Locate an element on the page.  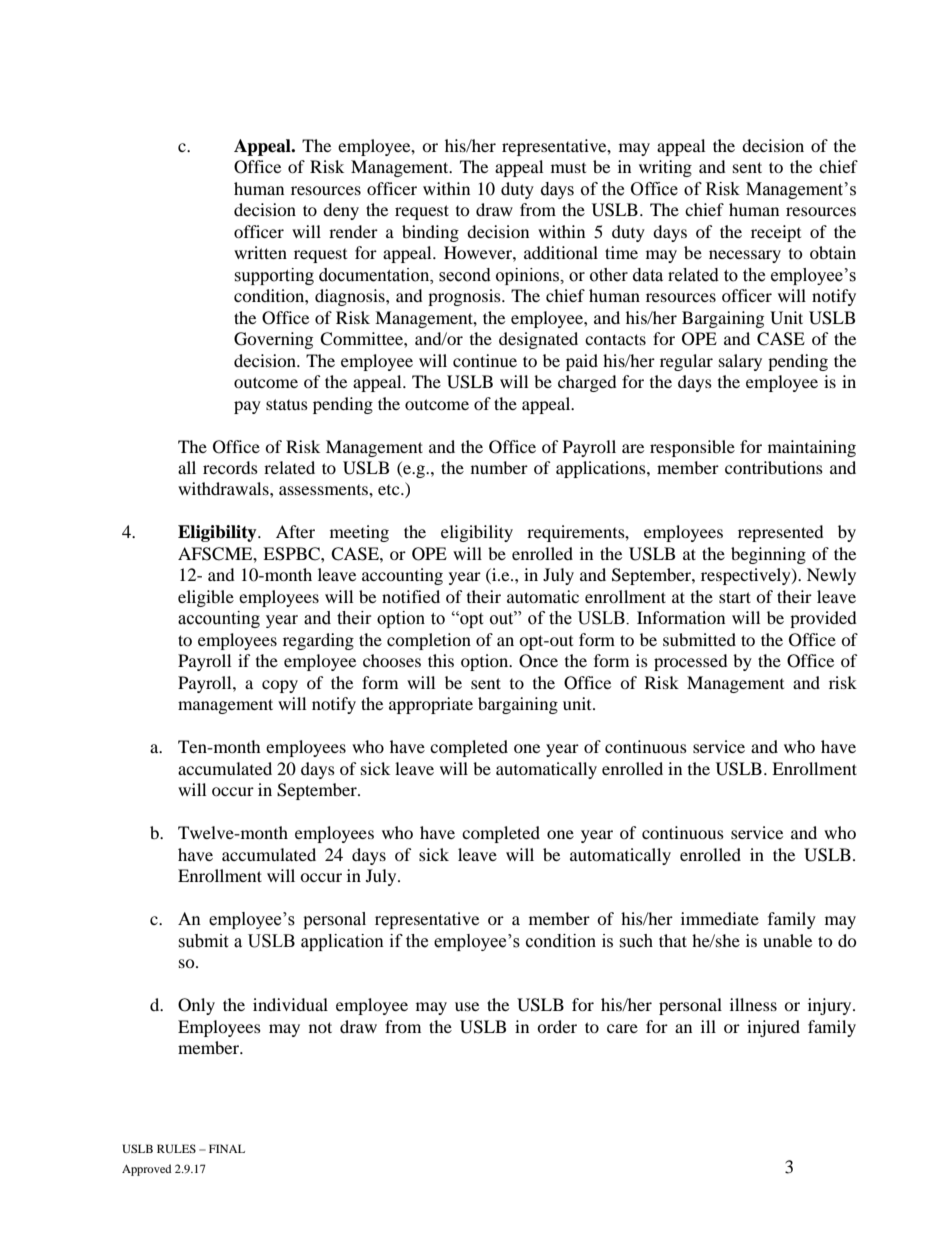
FINAL is located at coordinates (227, 1148).
